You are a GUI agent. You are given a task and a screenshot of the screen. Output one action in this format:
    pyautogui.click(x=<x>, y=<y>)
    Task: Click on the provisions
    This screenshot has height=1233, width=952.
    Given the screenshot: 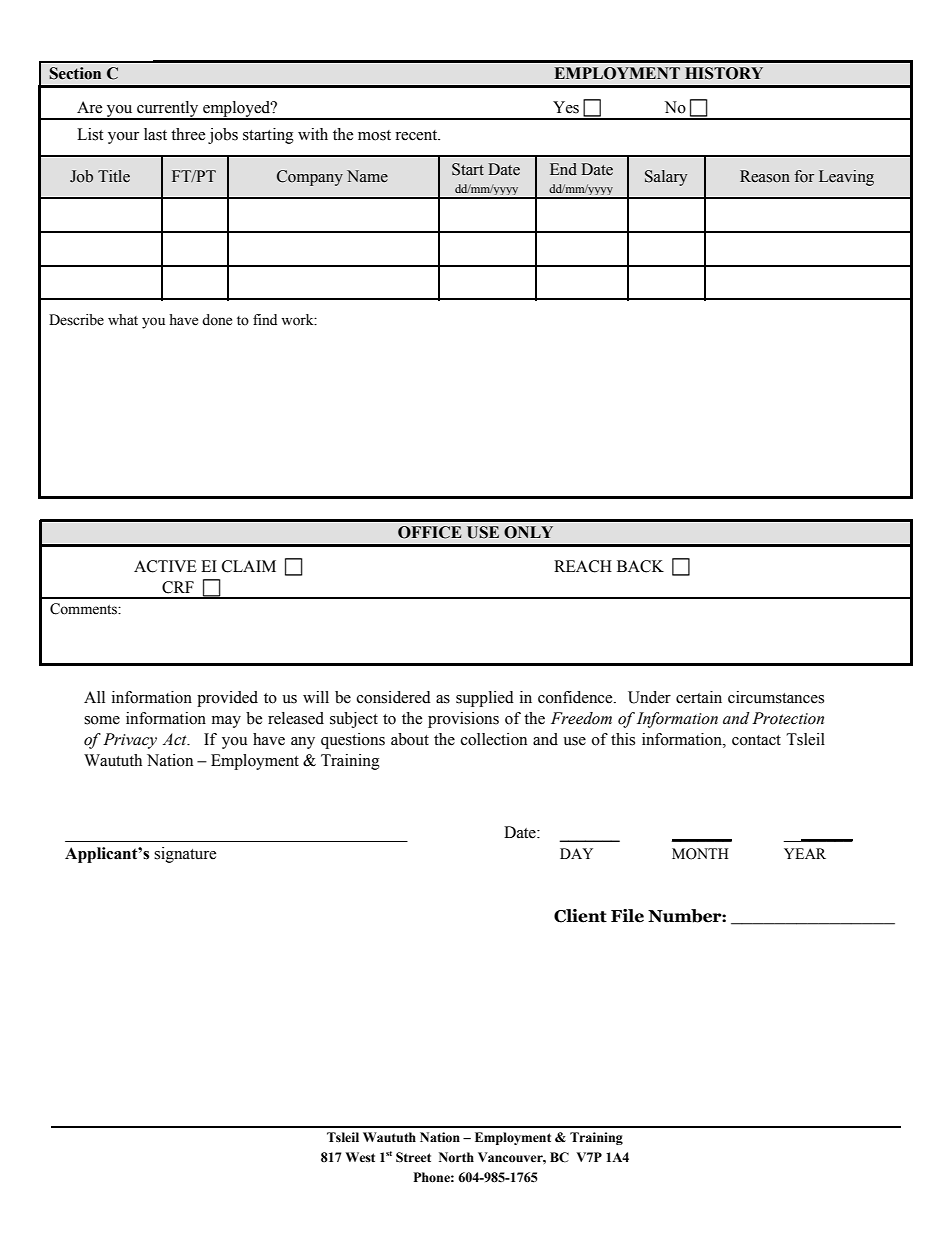 What is the action you would take?
    pyautogui.click(x=463, y=720)
